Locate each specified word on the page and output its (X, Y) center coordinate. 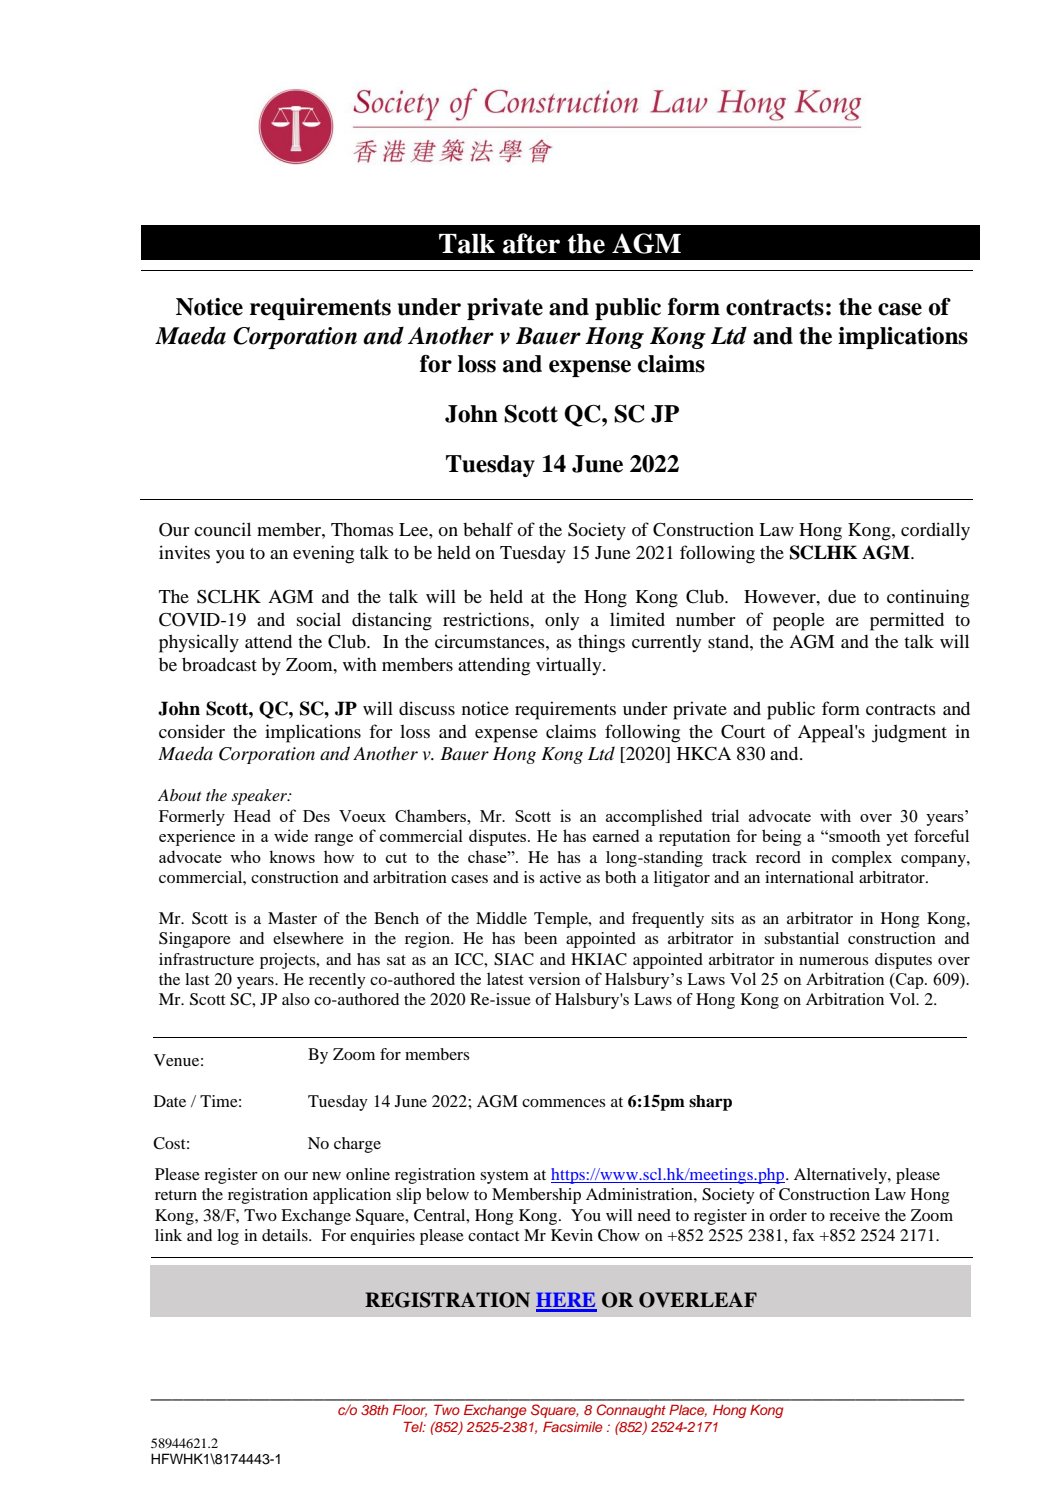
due (842, 596)
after (531, 243)
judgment (909, 733)
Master (292, 918)
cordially (935, 531)
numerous (834, 961)
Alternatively (841, 1176)
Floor (410, 1410)
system (504, 1177)
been (540, 938)
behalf (488, 529)
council (222, 529)
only (562, 621)
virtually (570, 666)
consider (192, 731)
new (326, 1176)
